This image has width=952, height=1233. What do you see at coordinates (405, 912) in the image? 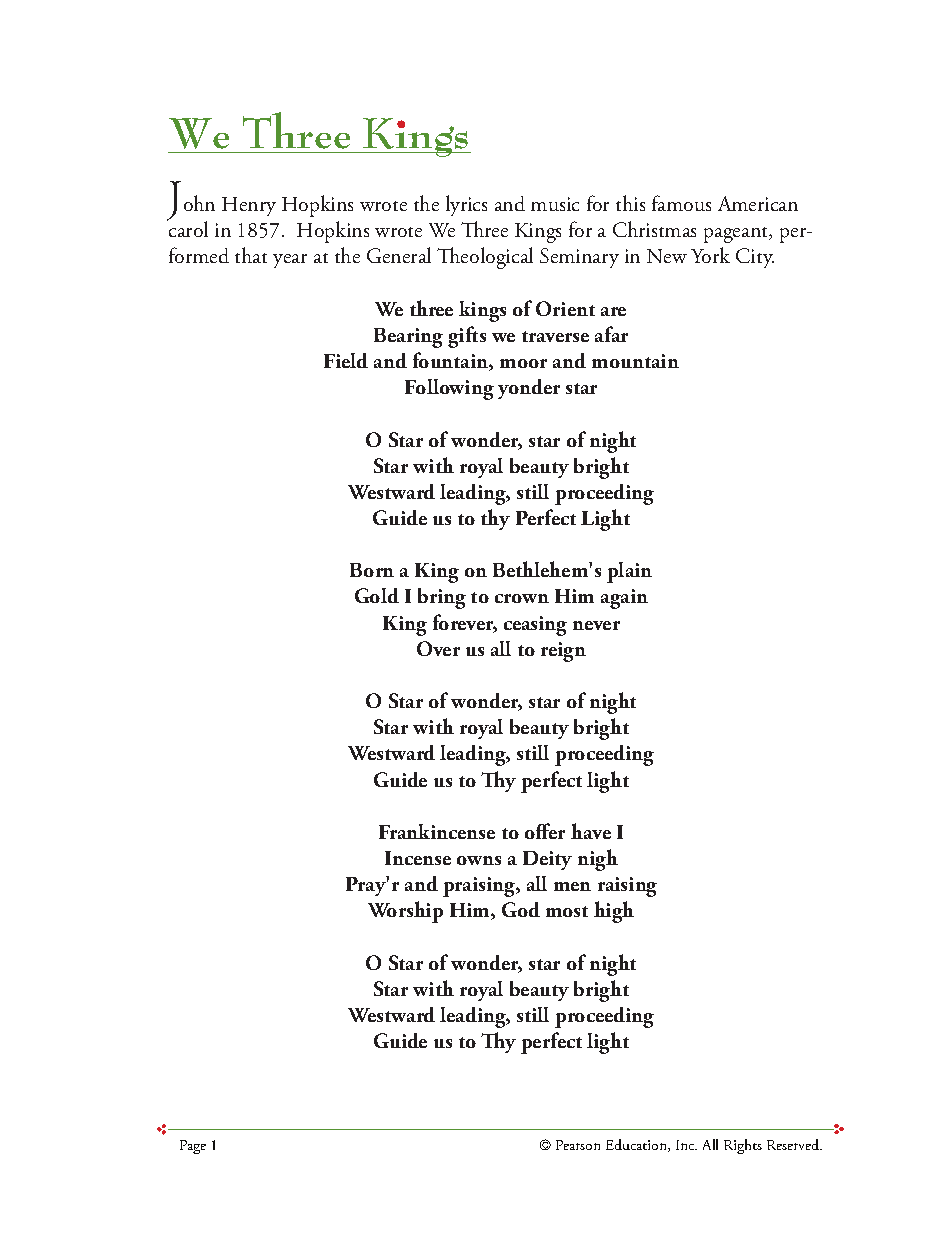
I see `Worship` at bounding box center [405, 912].
